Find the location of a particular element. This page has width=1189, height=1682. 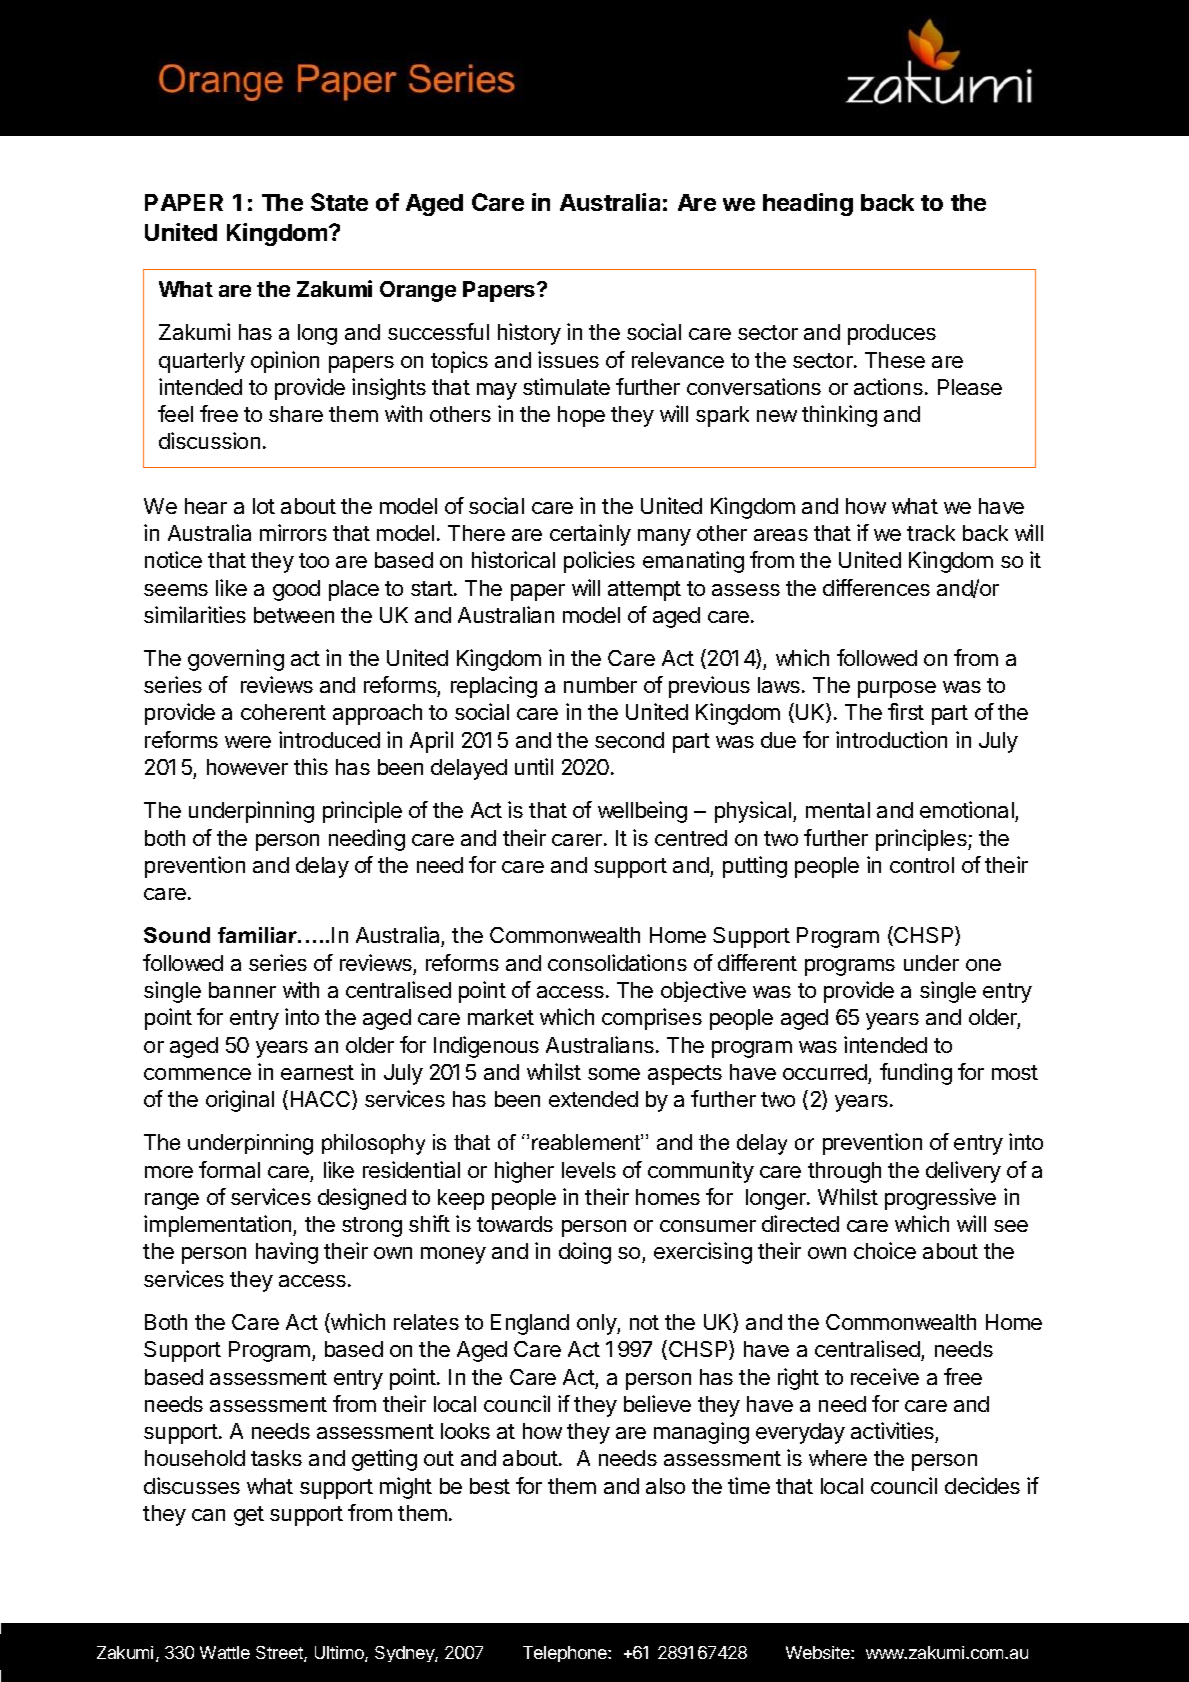

Wattle is located at coordinates (225, 1652).
